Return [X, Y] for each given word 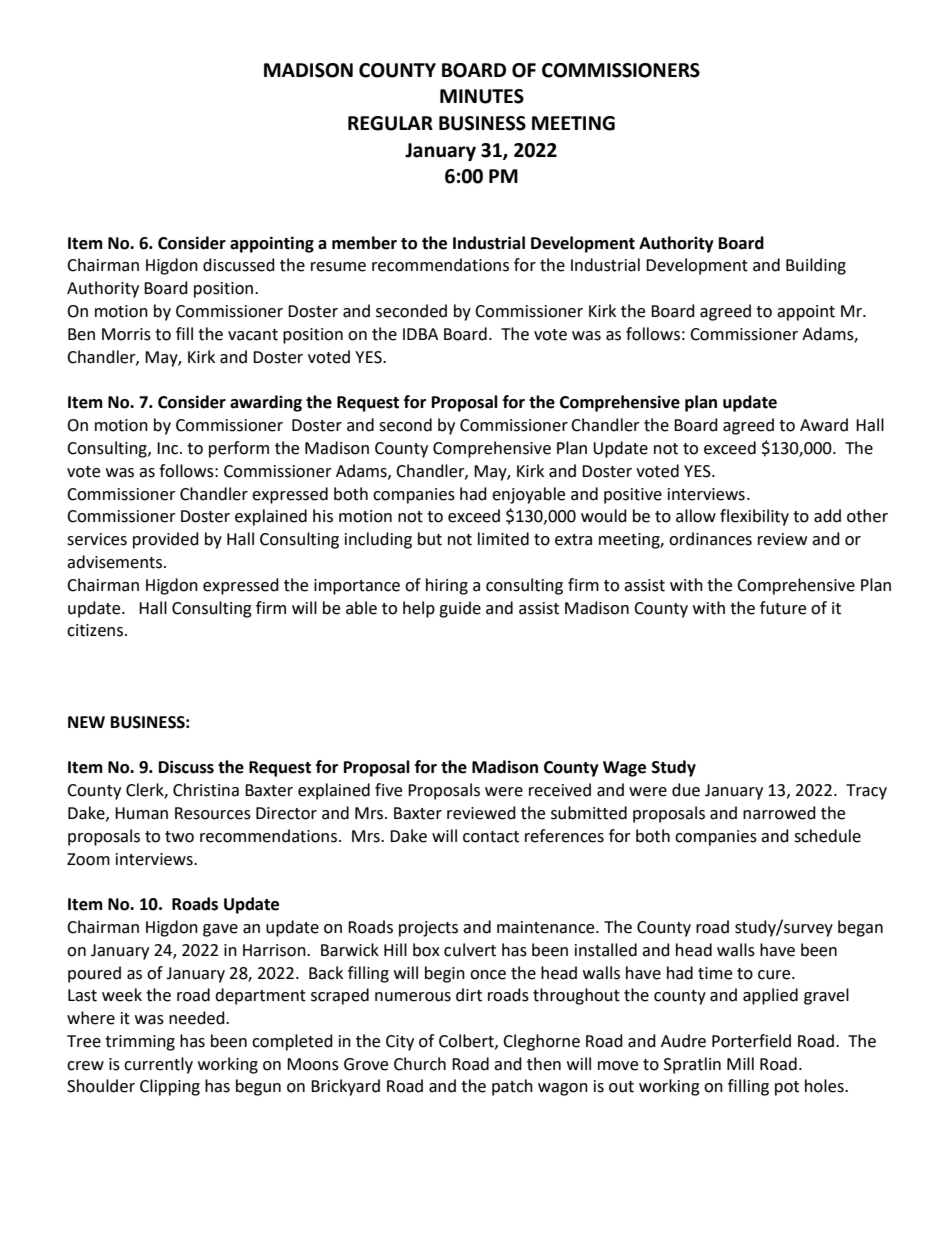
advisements [116, 562]
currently [158, 1065]
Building [816, 266]
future [783, 608]
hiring [447, 586]
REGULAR [390, 123]
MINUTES [482, 96]
